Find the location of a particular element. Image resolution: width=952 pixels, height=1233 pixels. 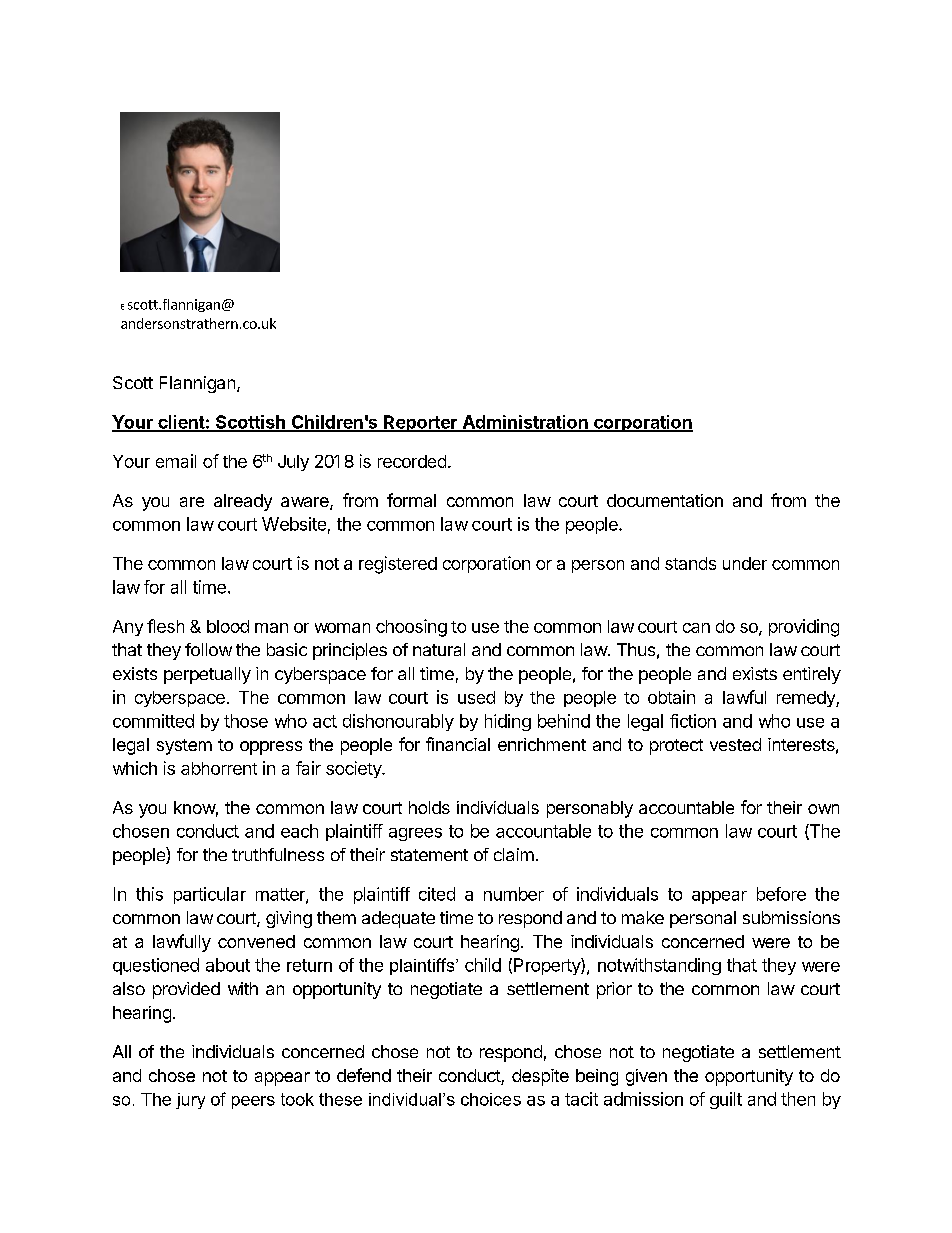

submissions is located at coordinates (791, 917).
